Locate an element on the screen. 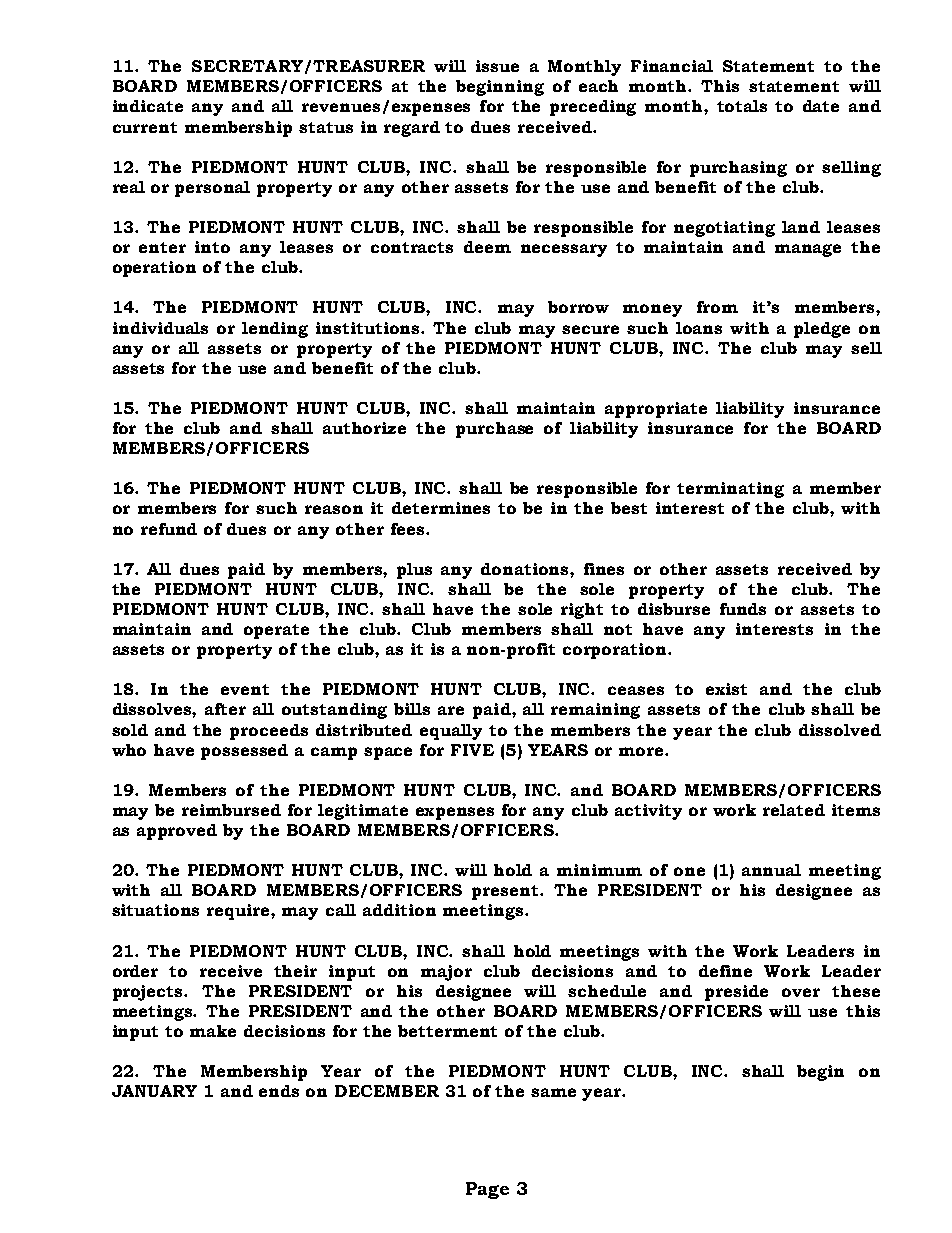 Image resolution: width=952 pixels, height=1233 pixels. FIVE is located at coordinates (472, 750).
